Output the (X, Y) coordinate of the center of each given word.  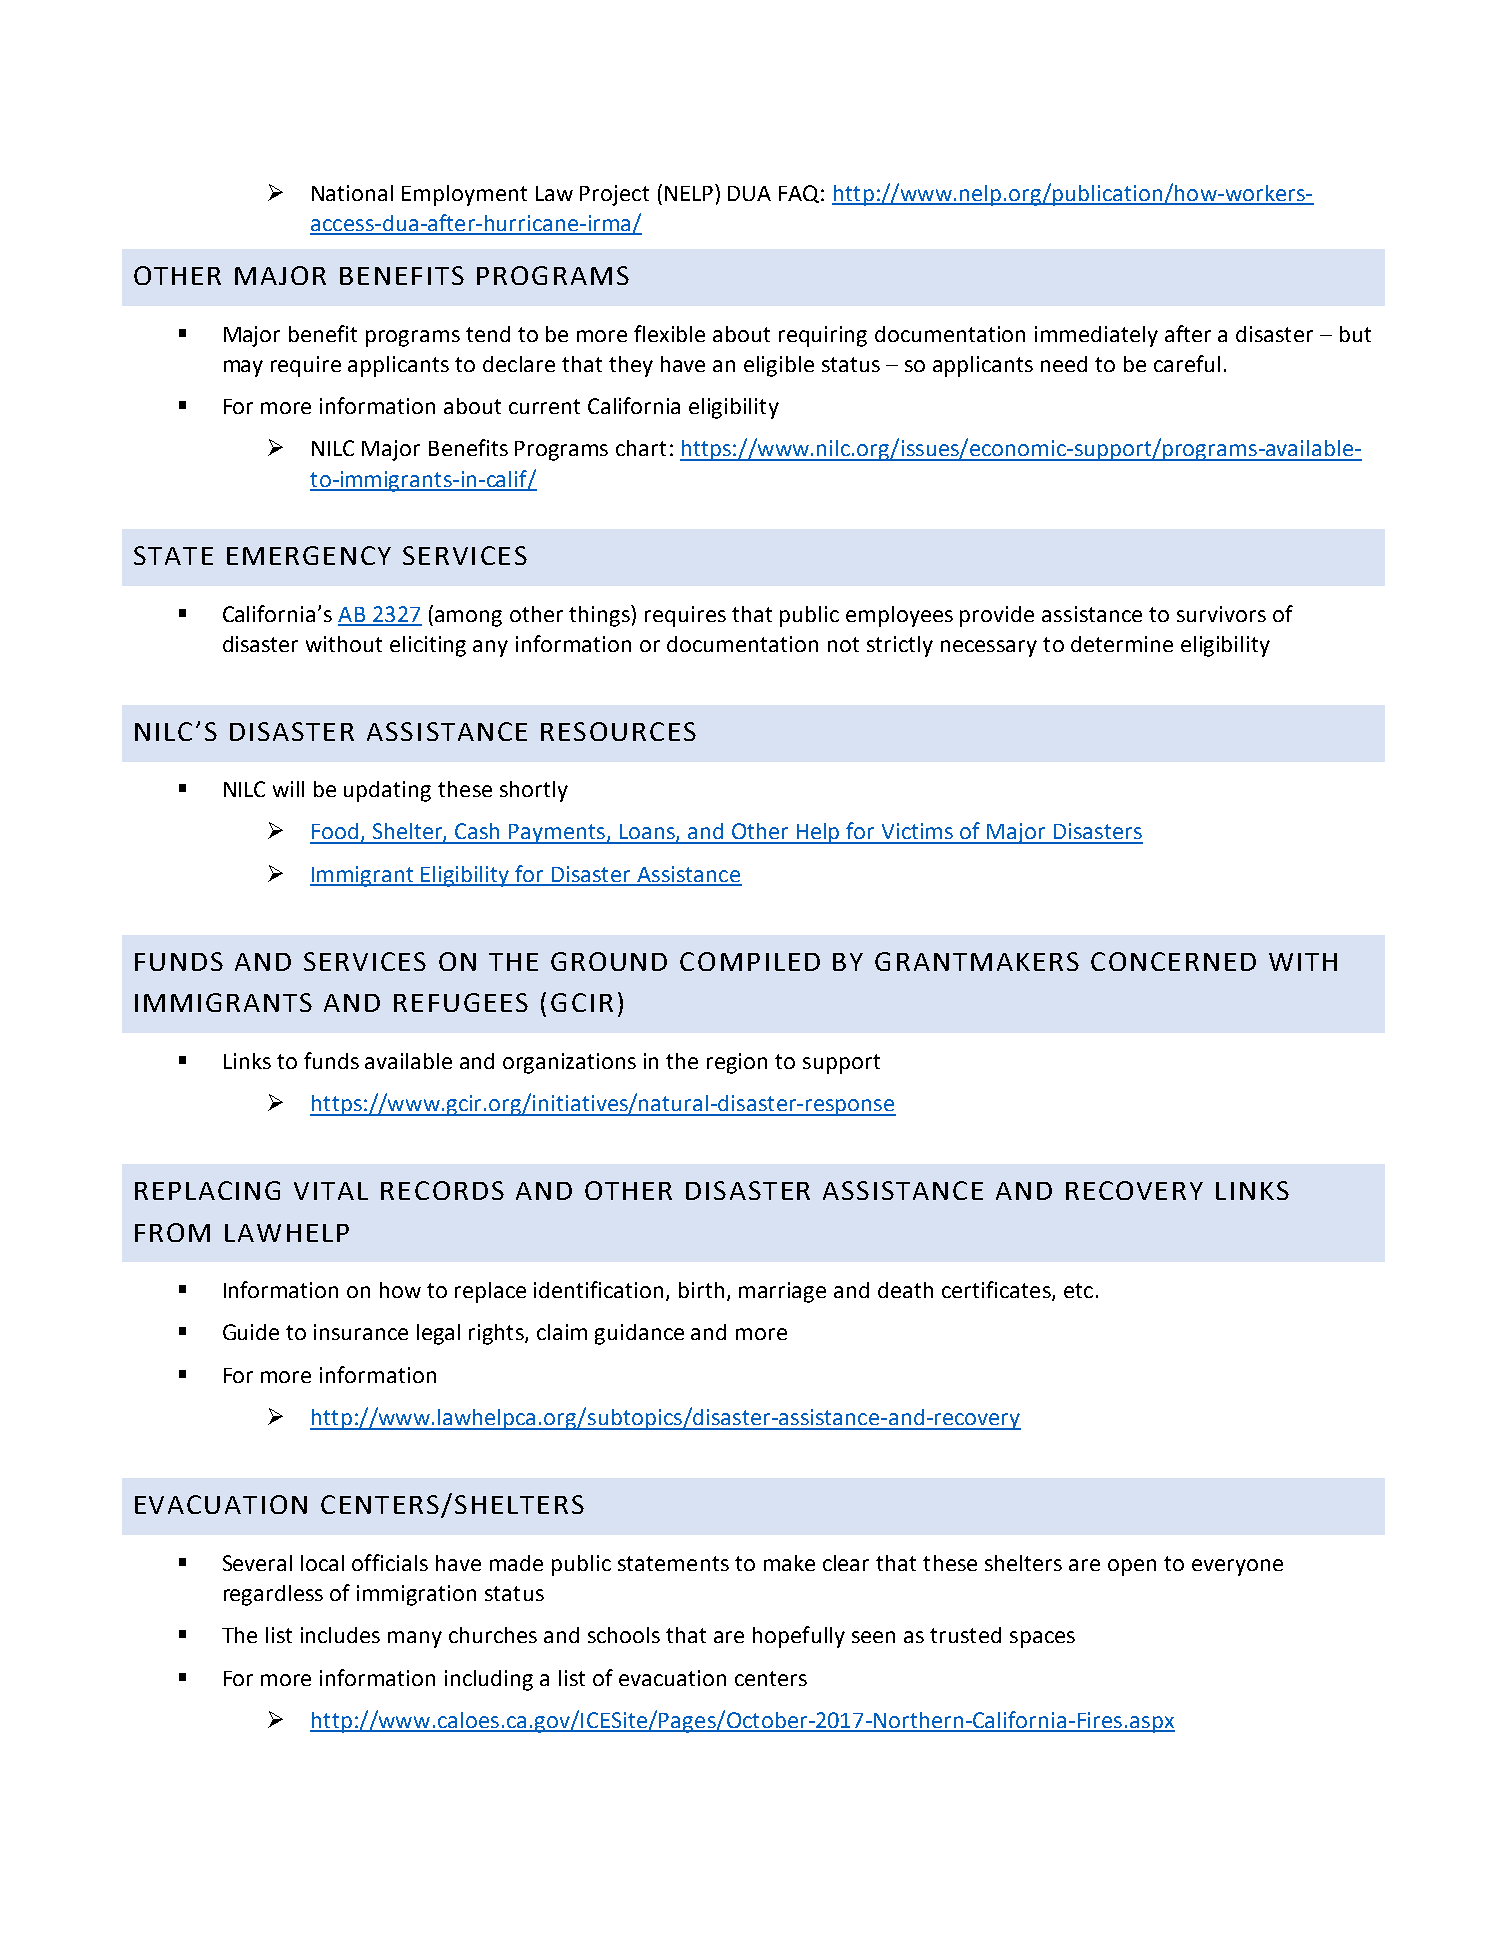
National (352, 193)
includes (340, 1635)
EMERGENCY (309, 555)
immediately (1096, 336)
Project (614, 195)
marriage (782, 1292)
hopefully (799, 1637)
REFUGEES (461, 1002)
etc (1078, 1290)
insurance (361, 1332)
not (843, 644)
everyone (1237, 1567)
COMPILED (750, 961)
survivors (1221, 614)
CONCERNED (1173, 961)
